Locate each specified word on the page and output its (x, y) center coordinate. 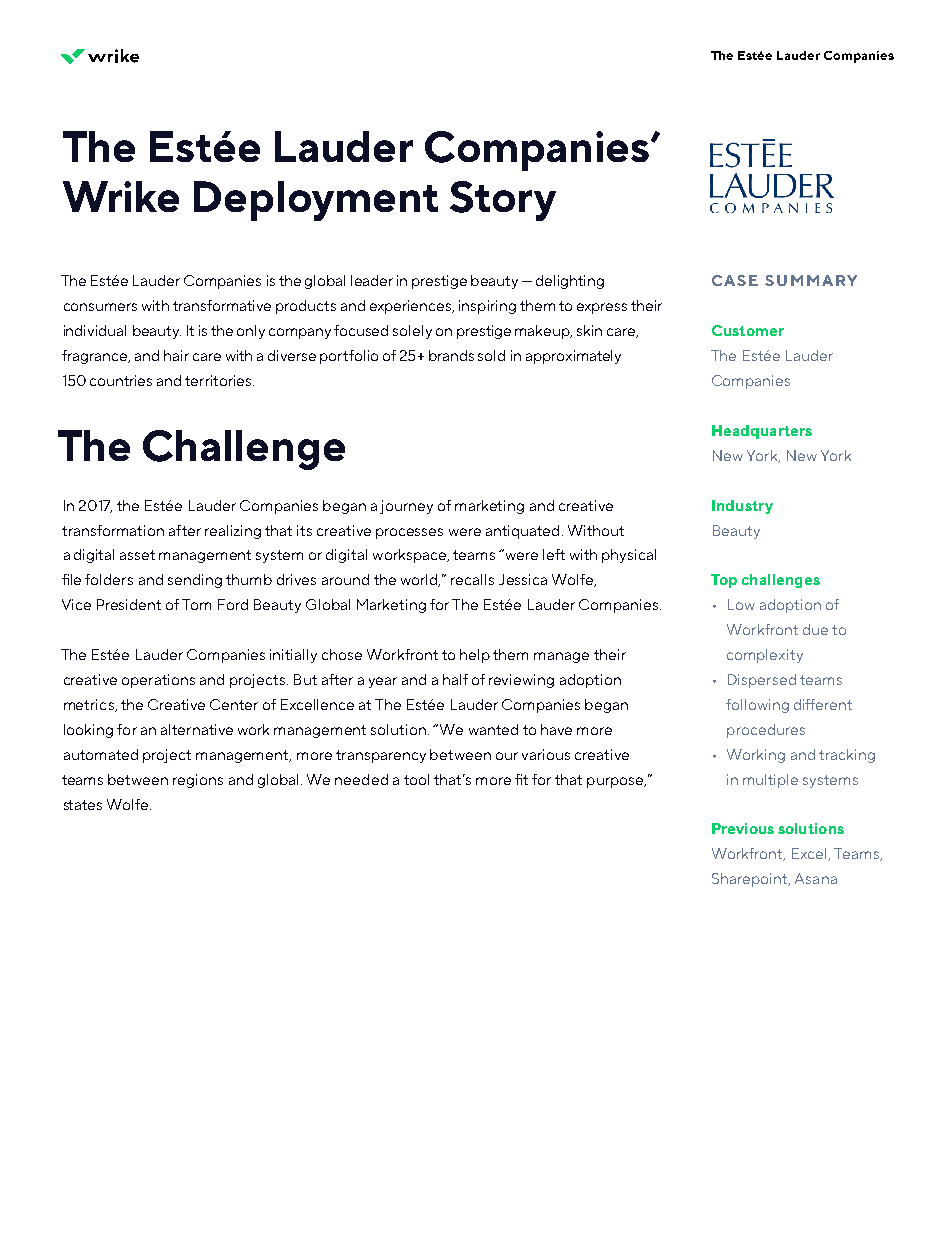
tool (416, 779)
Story (503, 201)
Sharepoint (750, 880)
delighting (570, 282)
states (83, 805)
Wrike (121, 196)
